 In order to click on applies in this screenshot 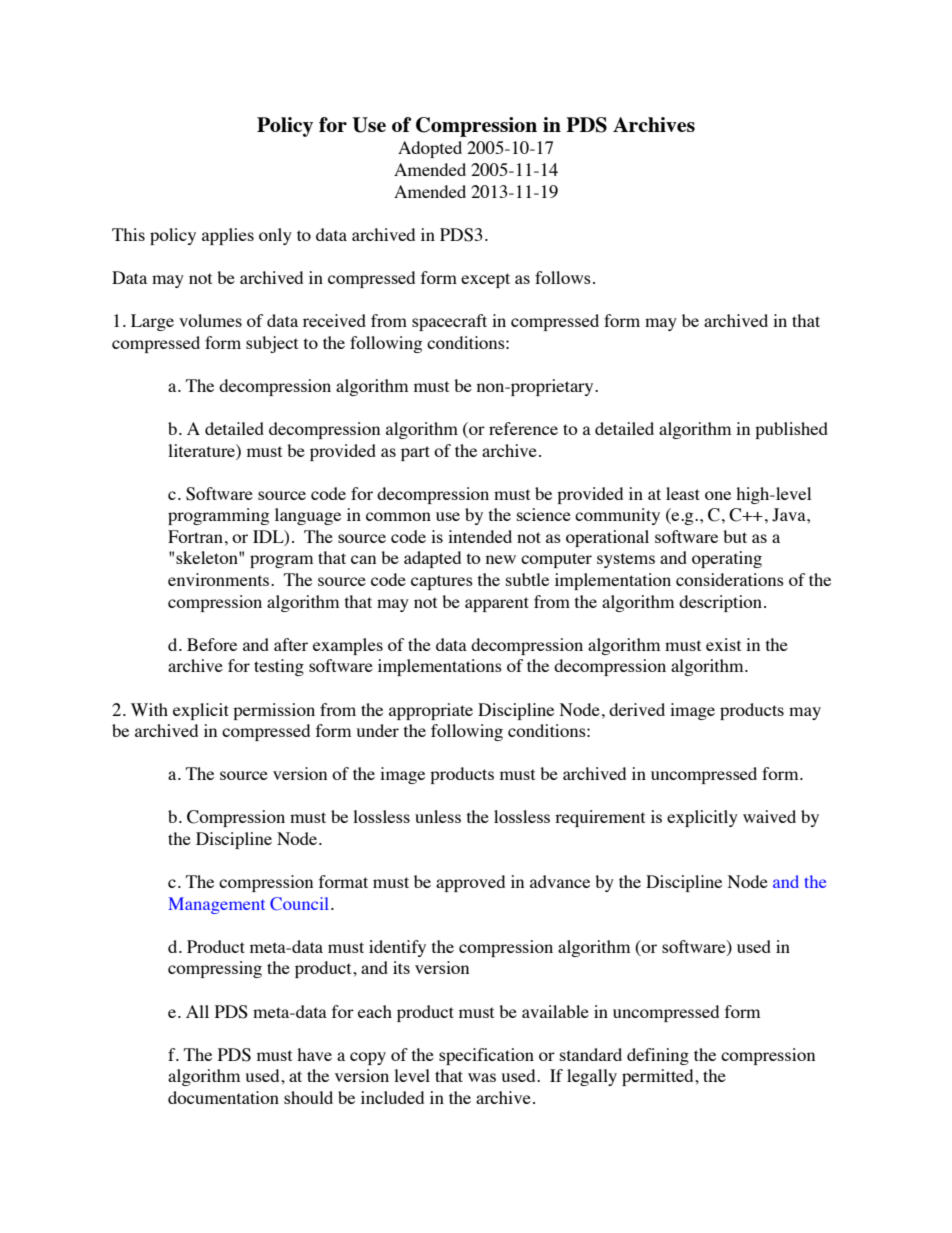, I will do `click(228, 236)`.
